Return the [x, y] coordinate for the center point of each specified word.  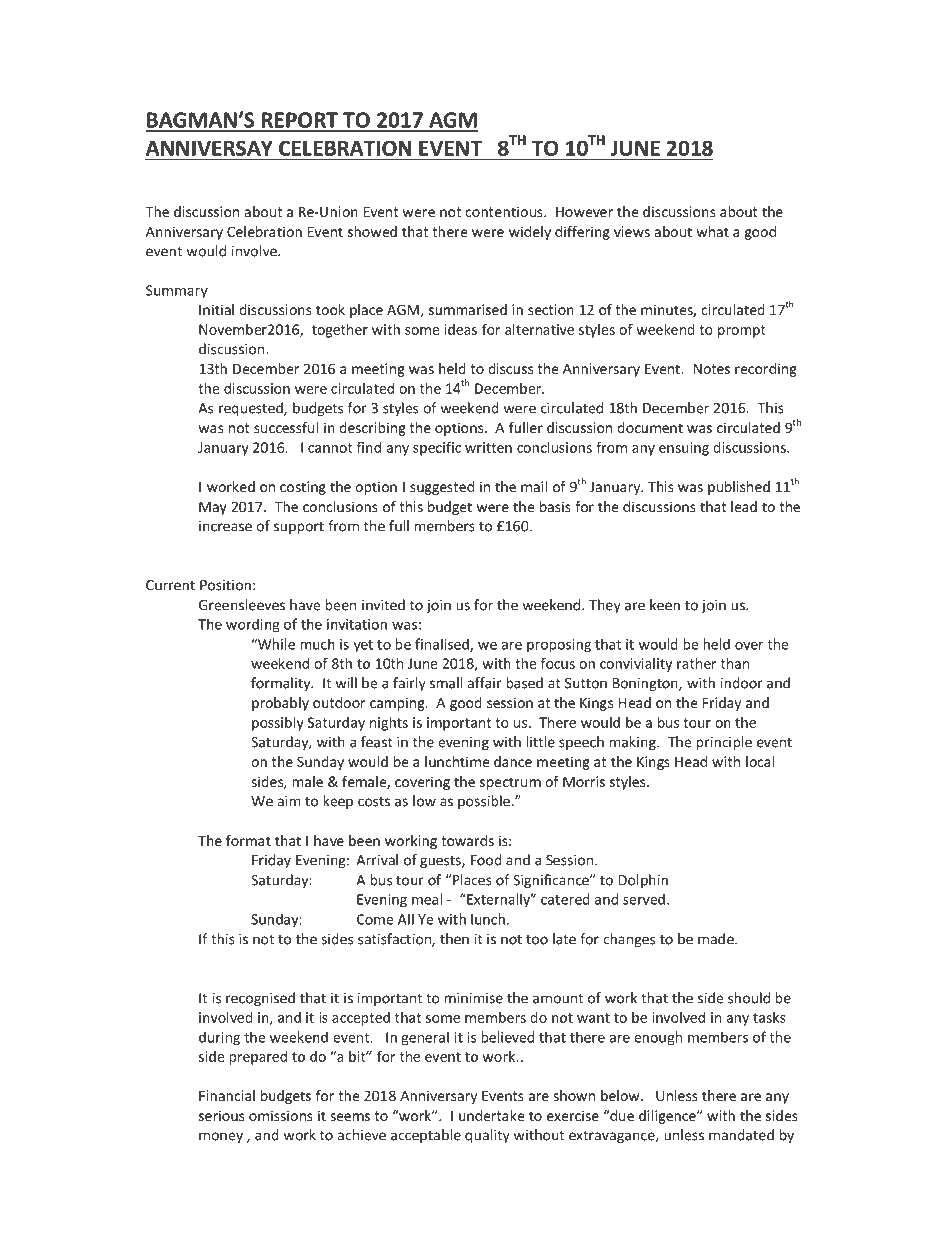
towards [467, 840]
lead [744, 506]
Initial [216, 309]
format [248, 840]
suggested [442, 488]
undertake [492, 1115]
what [713, 231]
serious [221, 1115]
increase [225, 526]
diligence [668, 1117]
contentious [505, 211]
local [760, 761]
